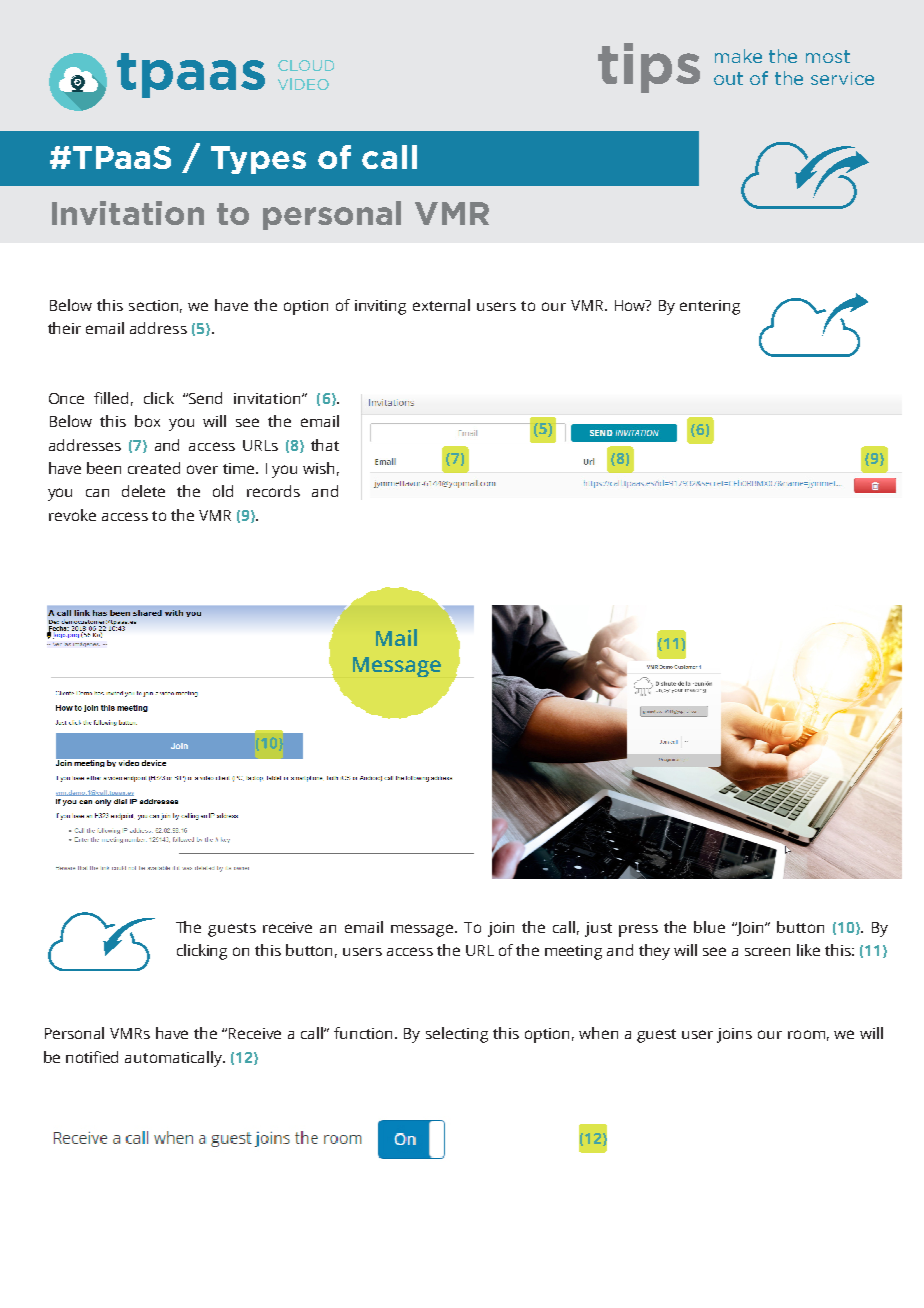  Describe the element at coordinates (72, 515) in the image. I see `revoke` at that location.
